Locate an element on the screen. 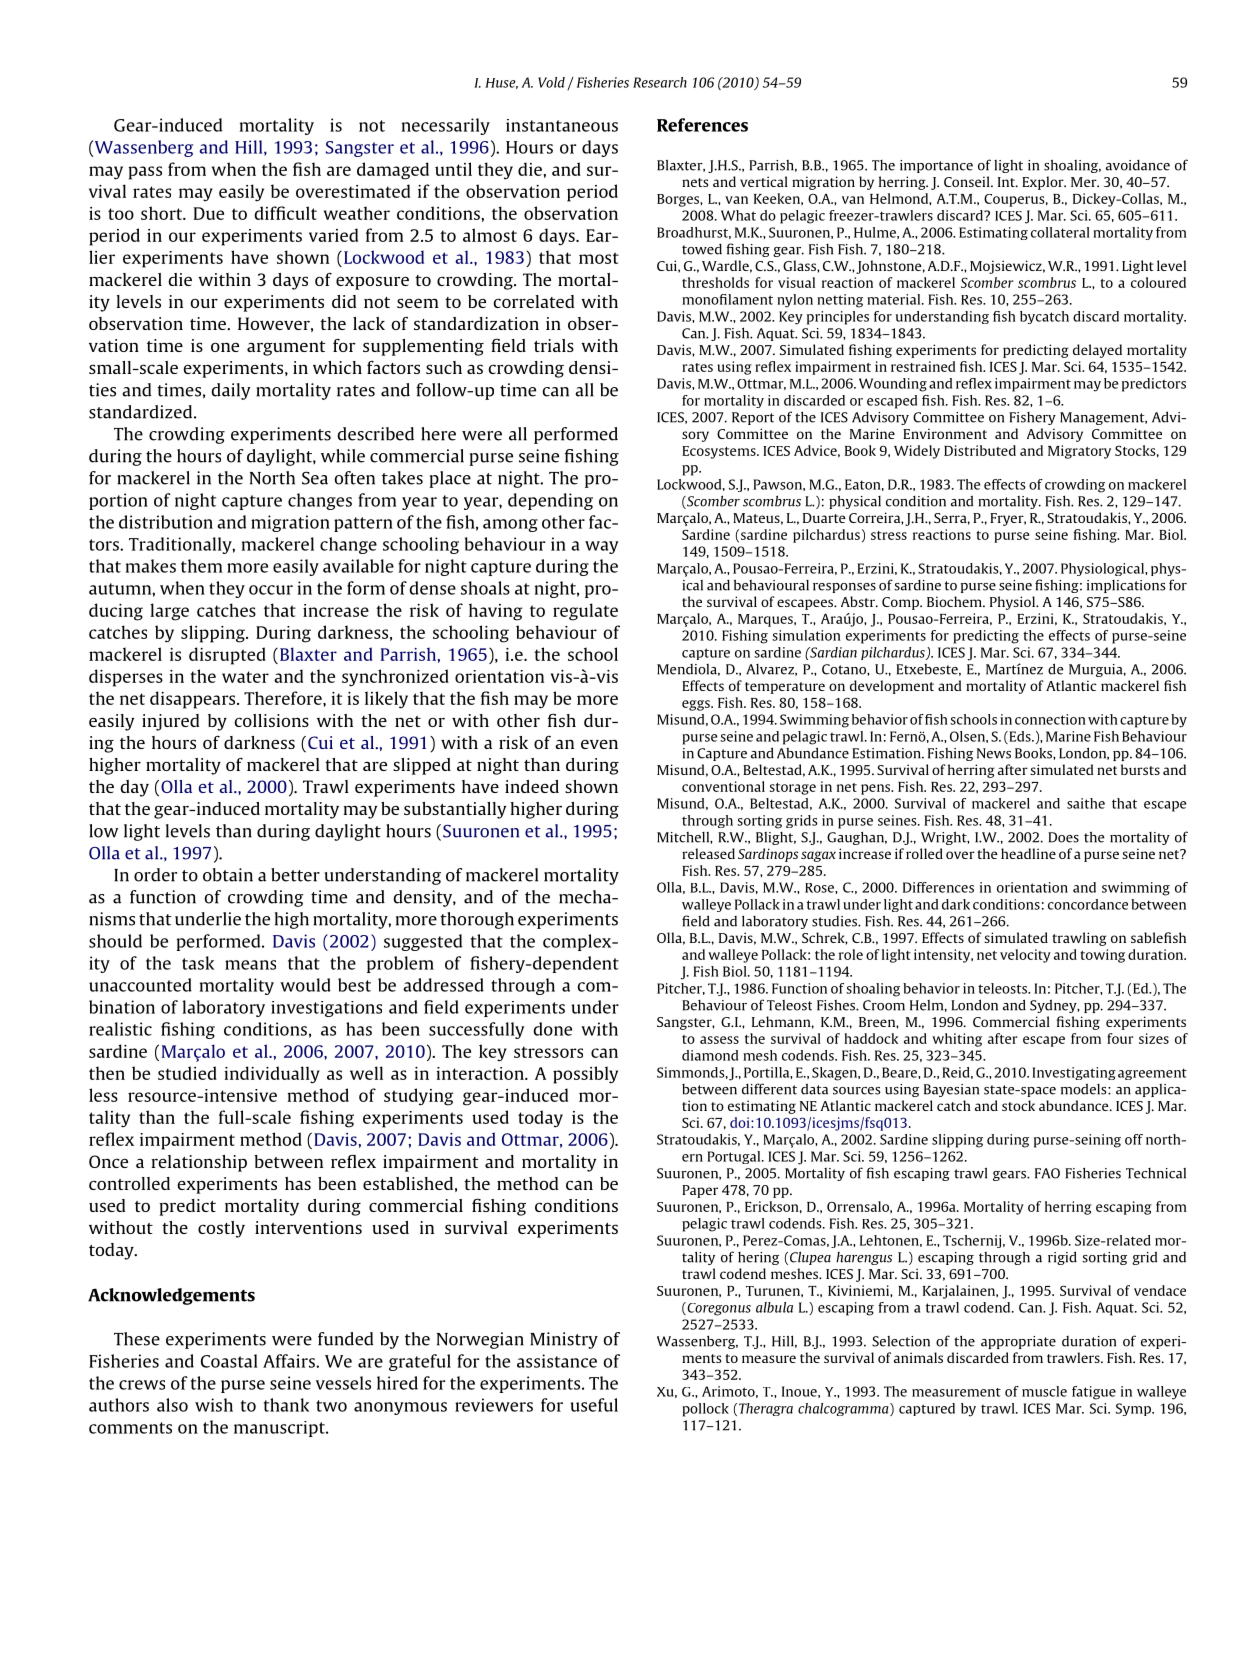  possibly is located at coordinates (585, 1075).
